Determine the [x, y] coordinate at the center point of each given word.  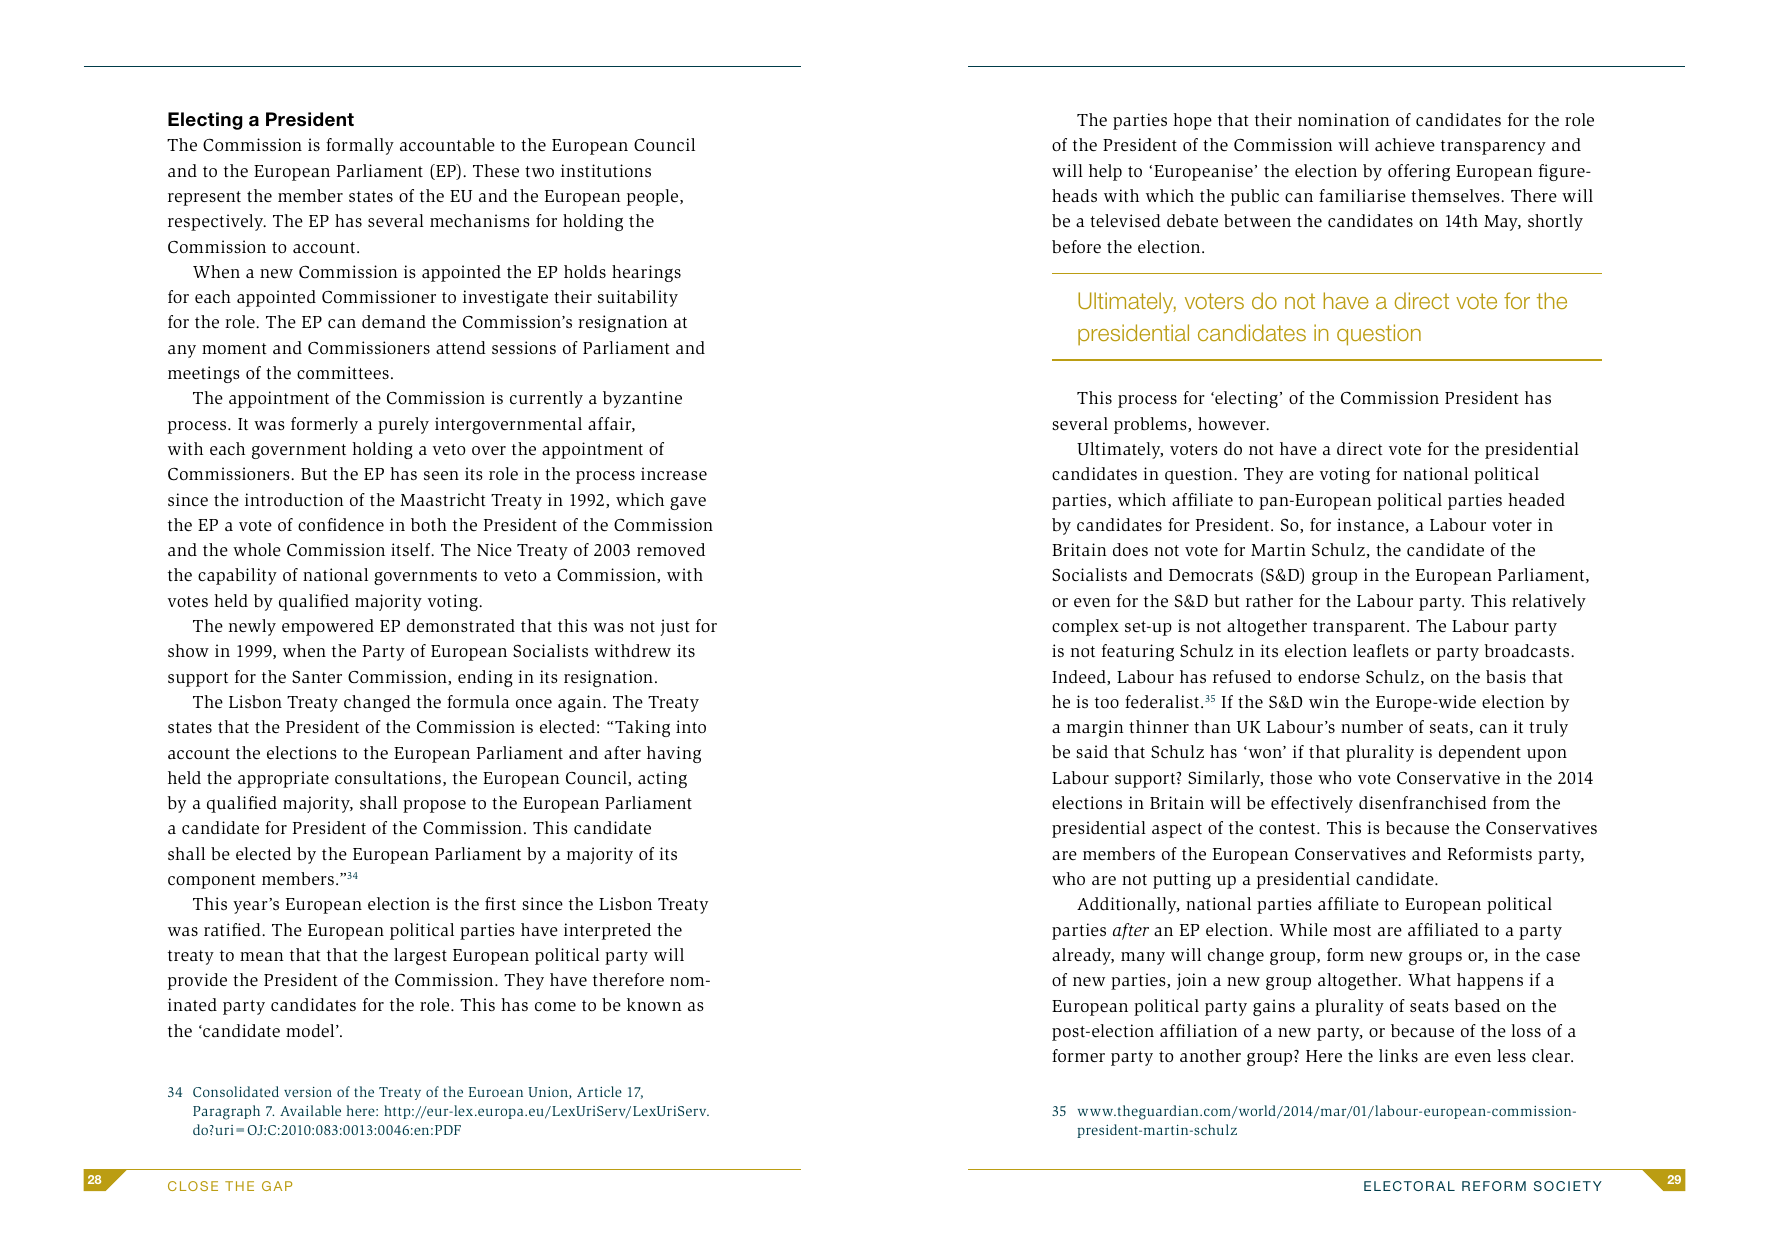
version [308, 1092]
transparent [1360, 628]
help [1105, 172]
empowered [328, 627]
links [1398, 1055]
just [675, 627]
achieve [1405, 145]
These [496, 171]
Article [599, 1091]
